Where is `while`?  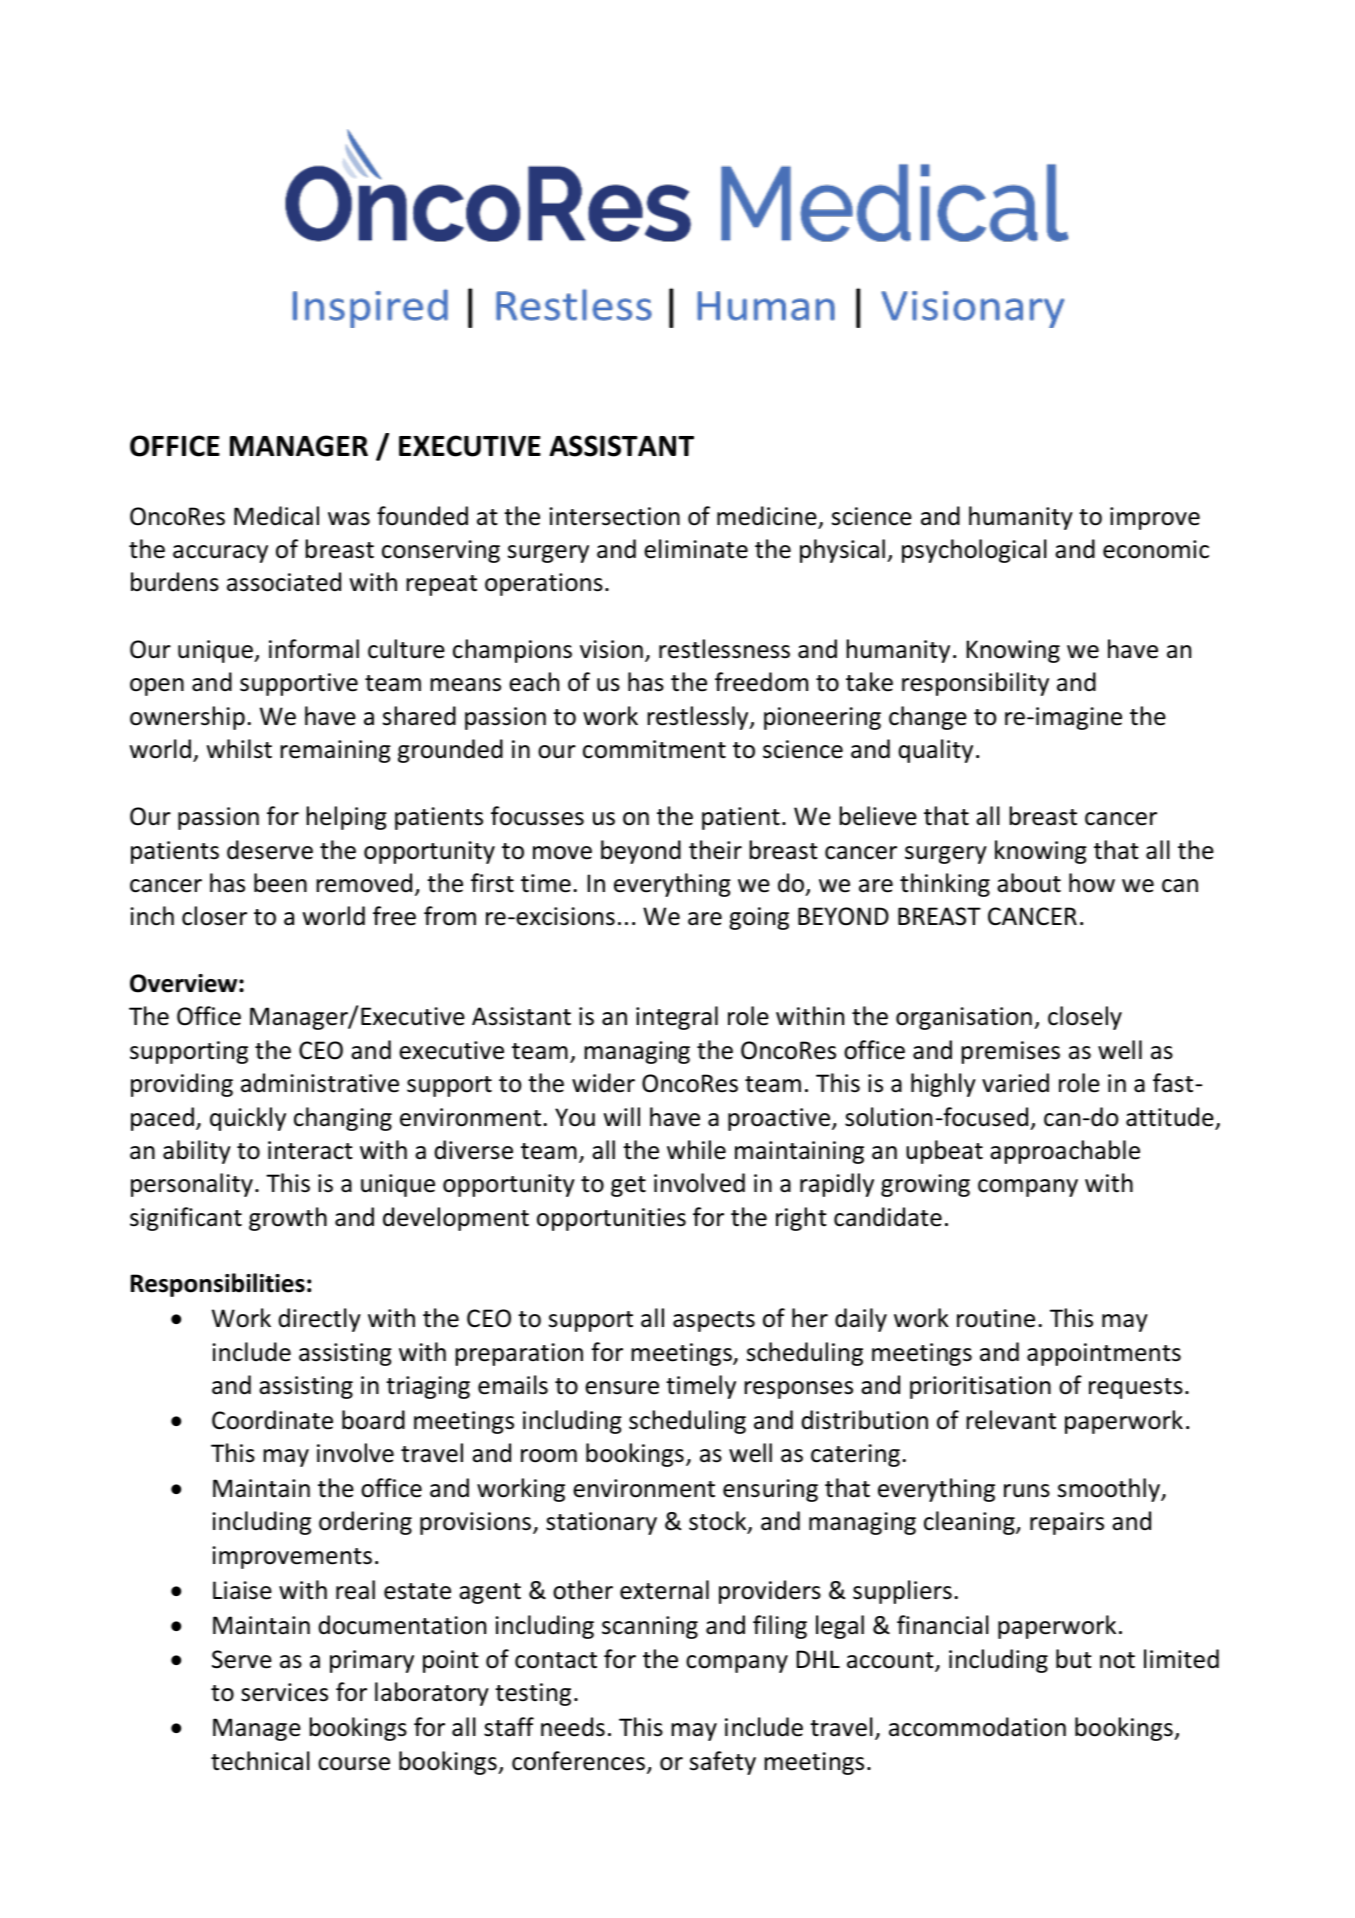
while is located at coordinates (696, 1150).
